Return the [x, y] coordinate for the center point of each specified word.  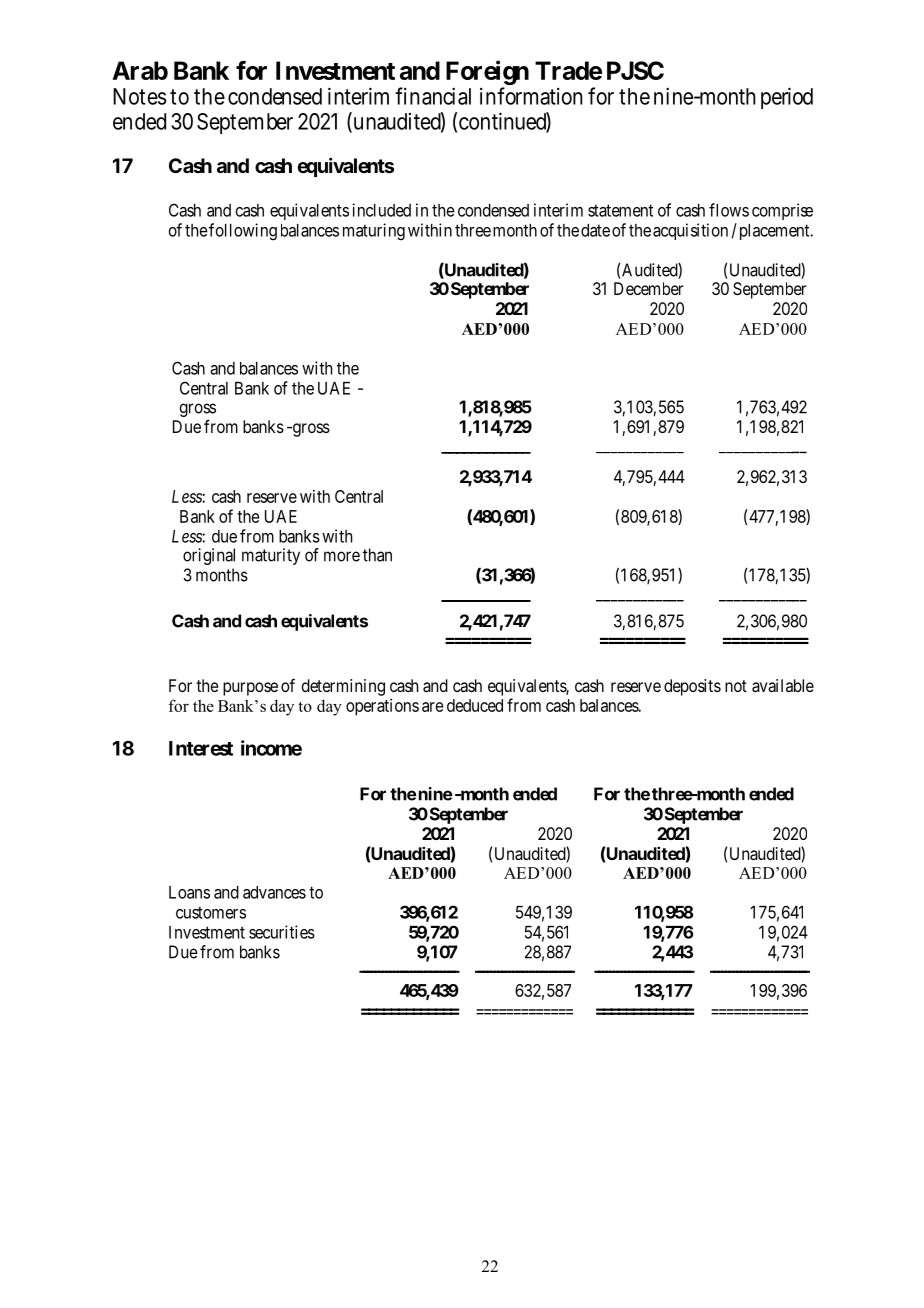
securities [282, 932]
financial [433, 96]
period [787, 98]
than [377, 555]
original [209, 556]
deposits [692, 687]
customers [211, 912]
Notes [139, 96]
